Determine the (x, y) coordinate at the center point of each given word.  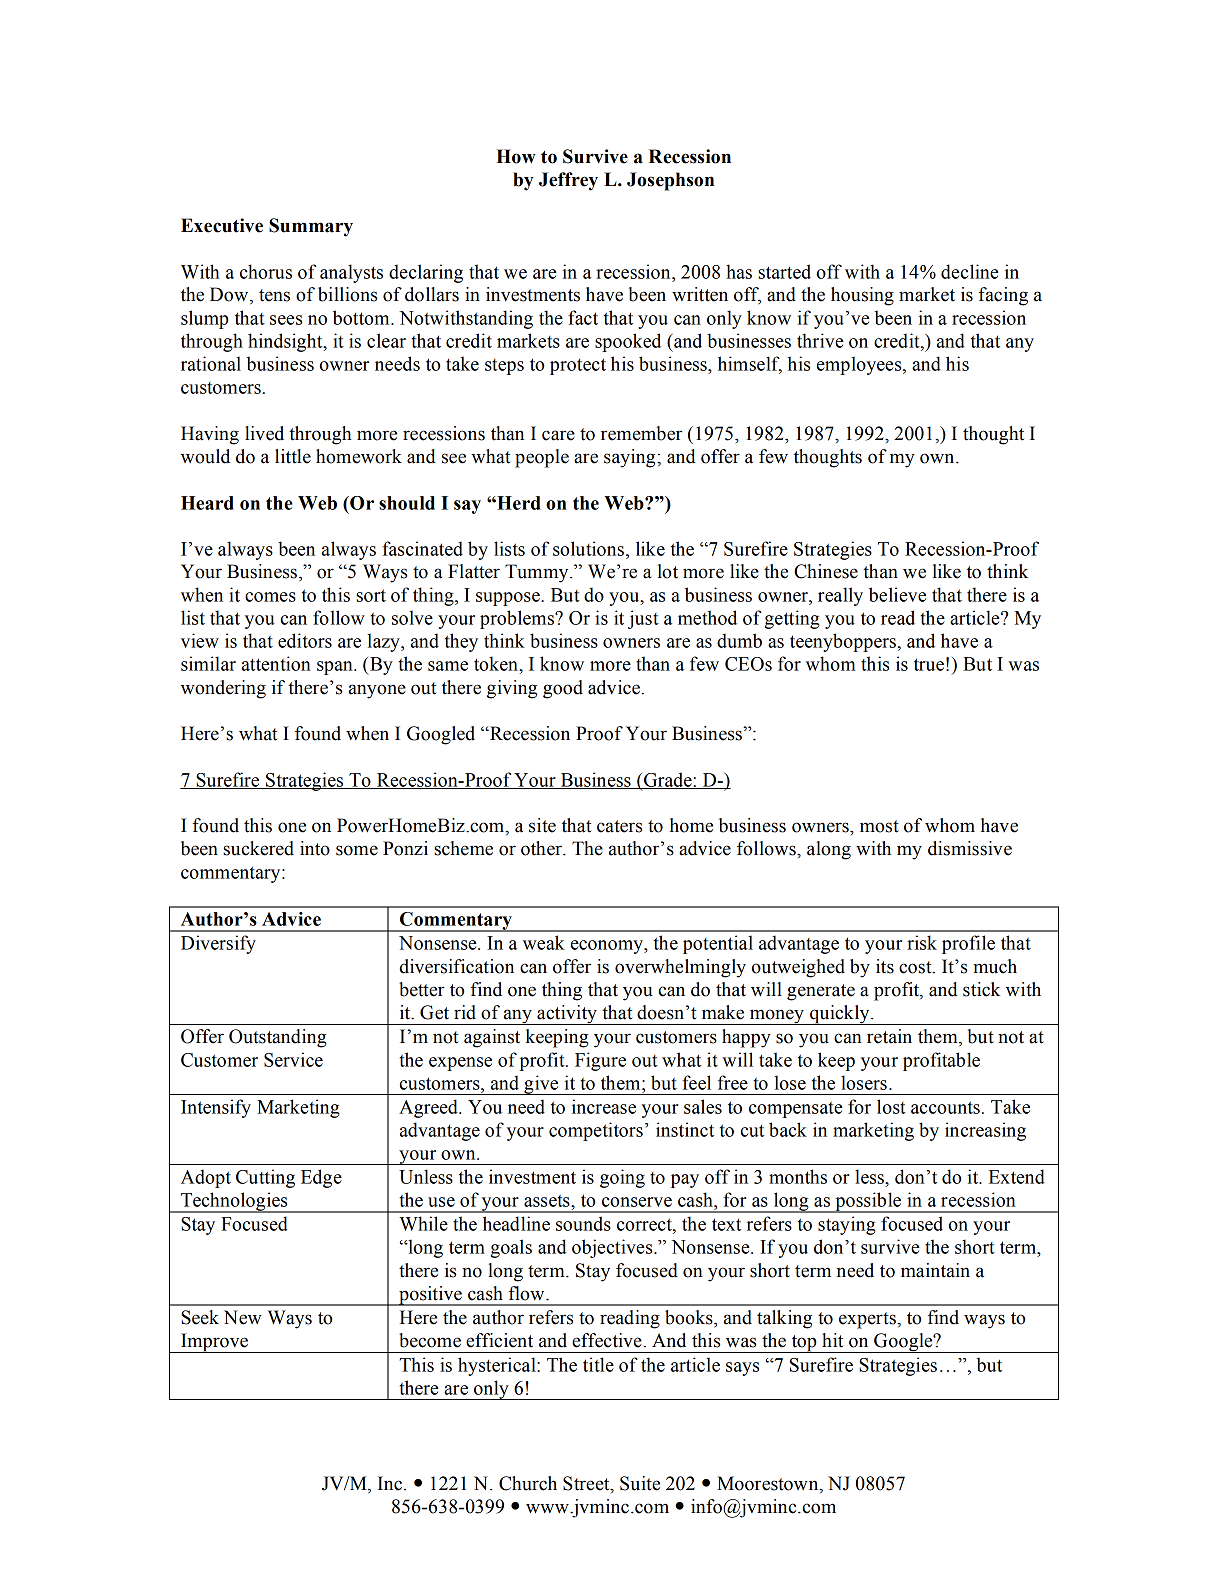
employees (860, 365)
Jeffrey (568, 181)
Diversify (218, 944)
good (563, 689)
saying (631, 458)
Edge (321, 1178)
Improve (215, 1343)
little (293, 456)
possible (868, 1202)
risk (922, 942)
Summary (311, 227)
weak (544, 942)
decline (969, 271)
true (929, 664)
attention (276, 663)
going (622, 1178)
